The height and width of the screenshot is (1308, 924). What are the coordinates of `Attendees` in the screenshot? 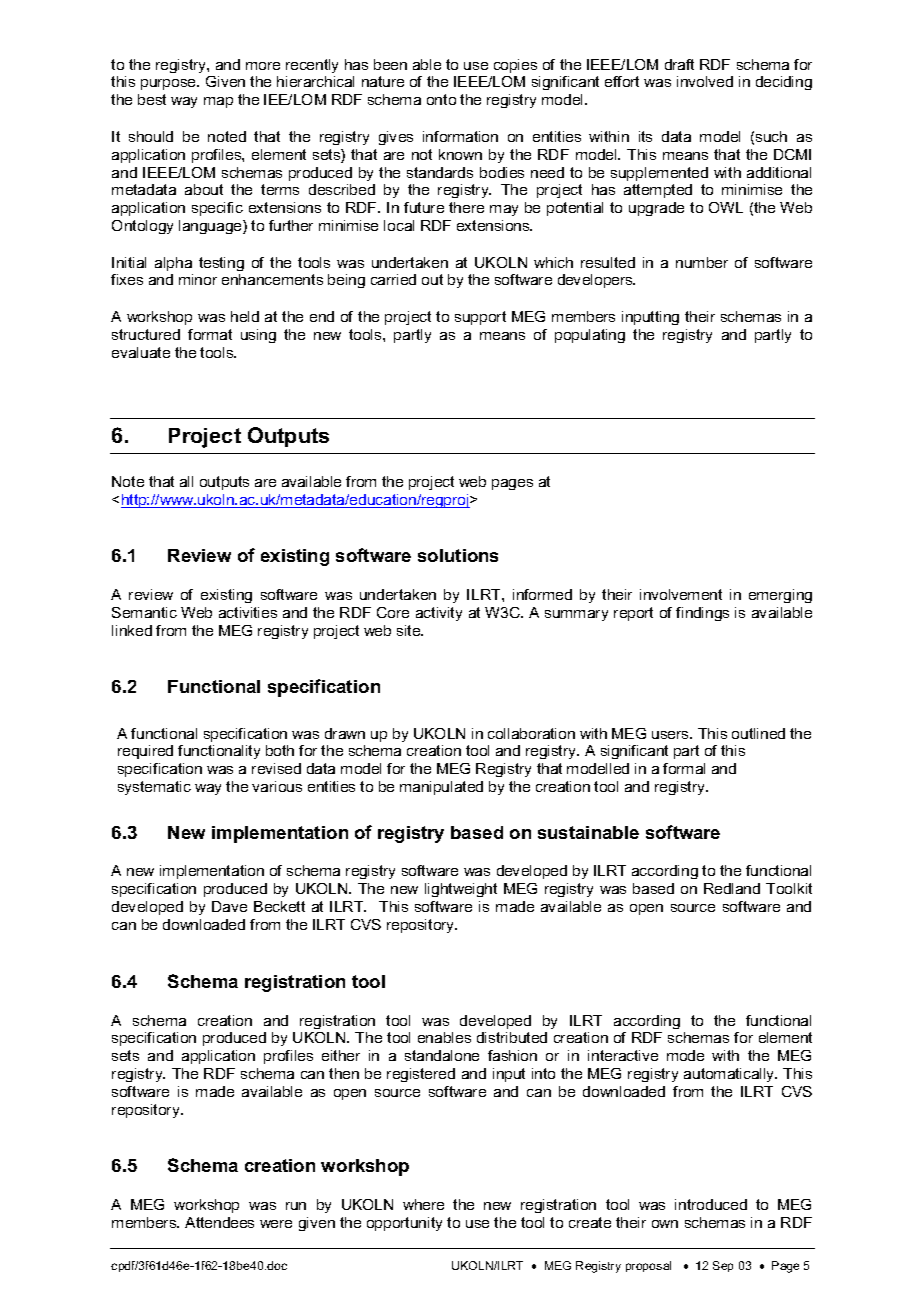 It's located at (219, 1222).
